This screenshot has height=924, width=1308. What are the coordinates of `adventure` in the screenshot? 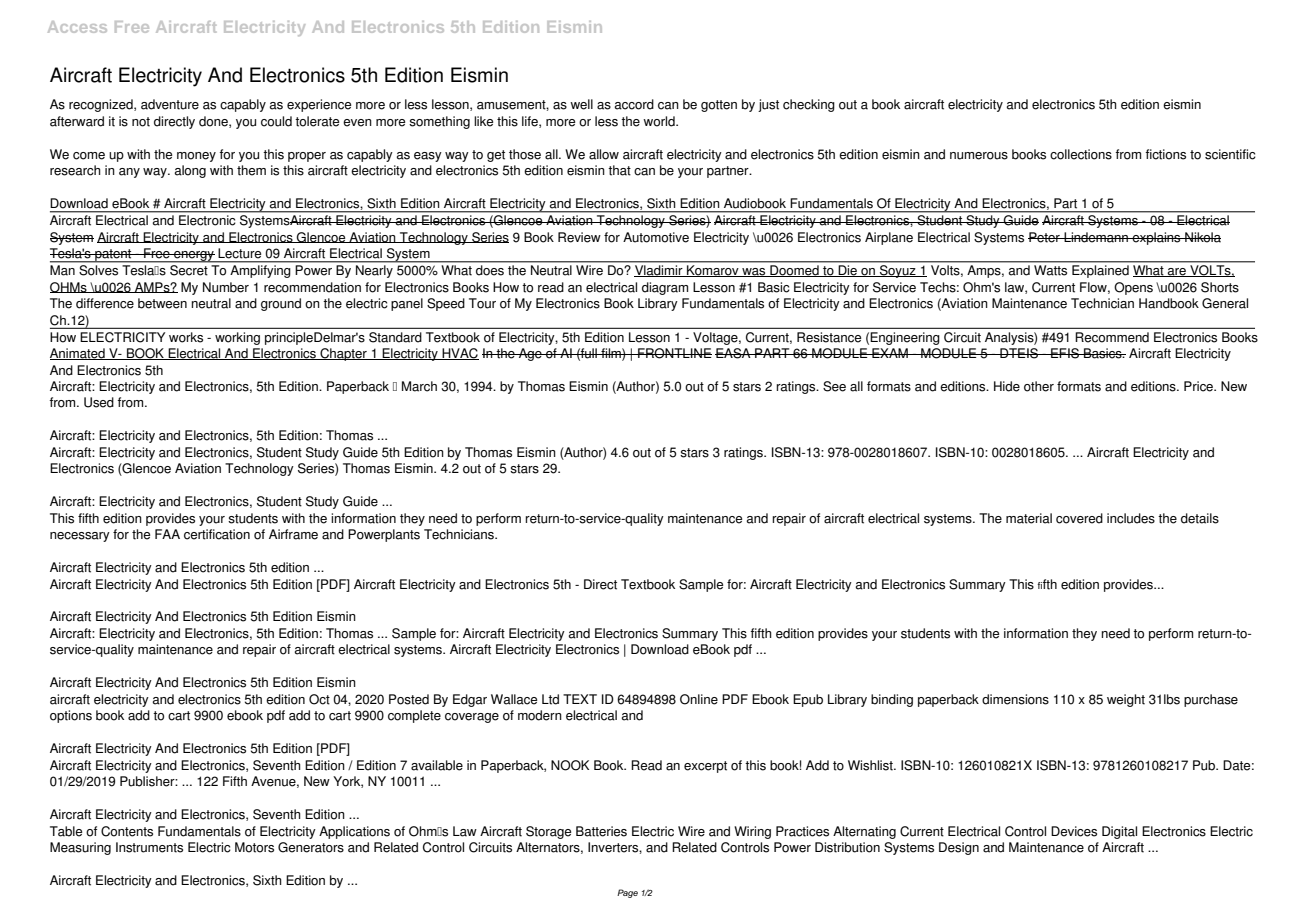 It's located at (170, 104).
